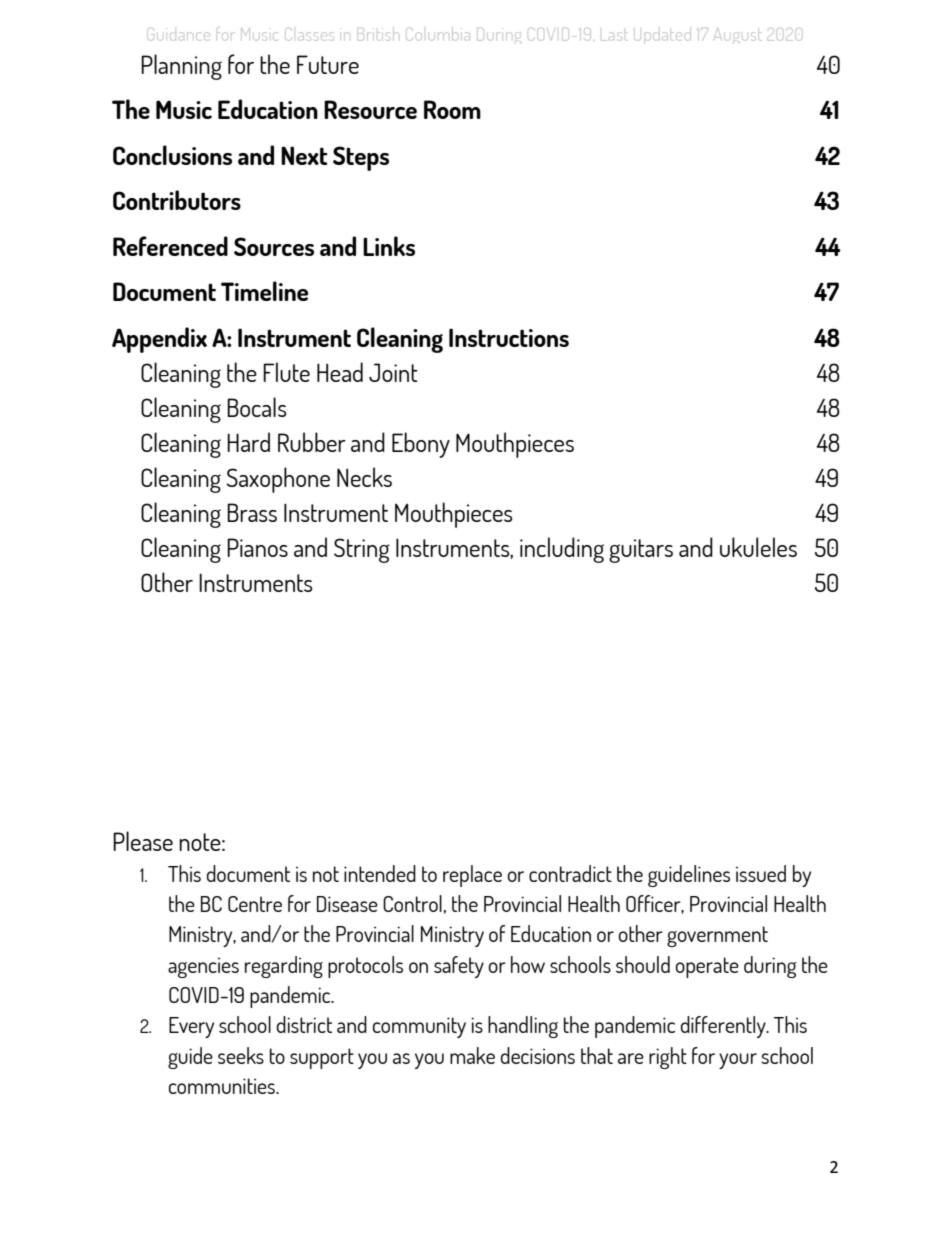  What do you see at coordinates (439, 36) in the page?
I see `Columbia` at bounding box center [439, 36].
